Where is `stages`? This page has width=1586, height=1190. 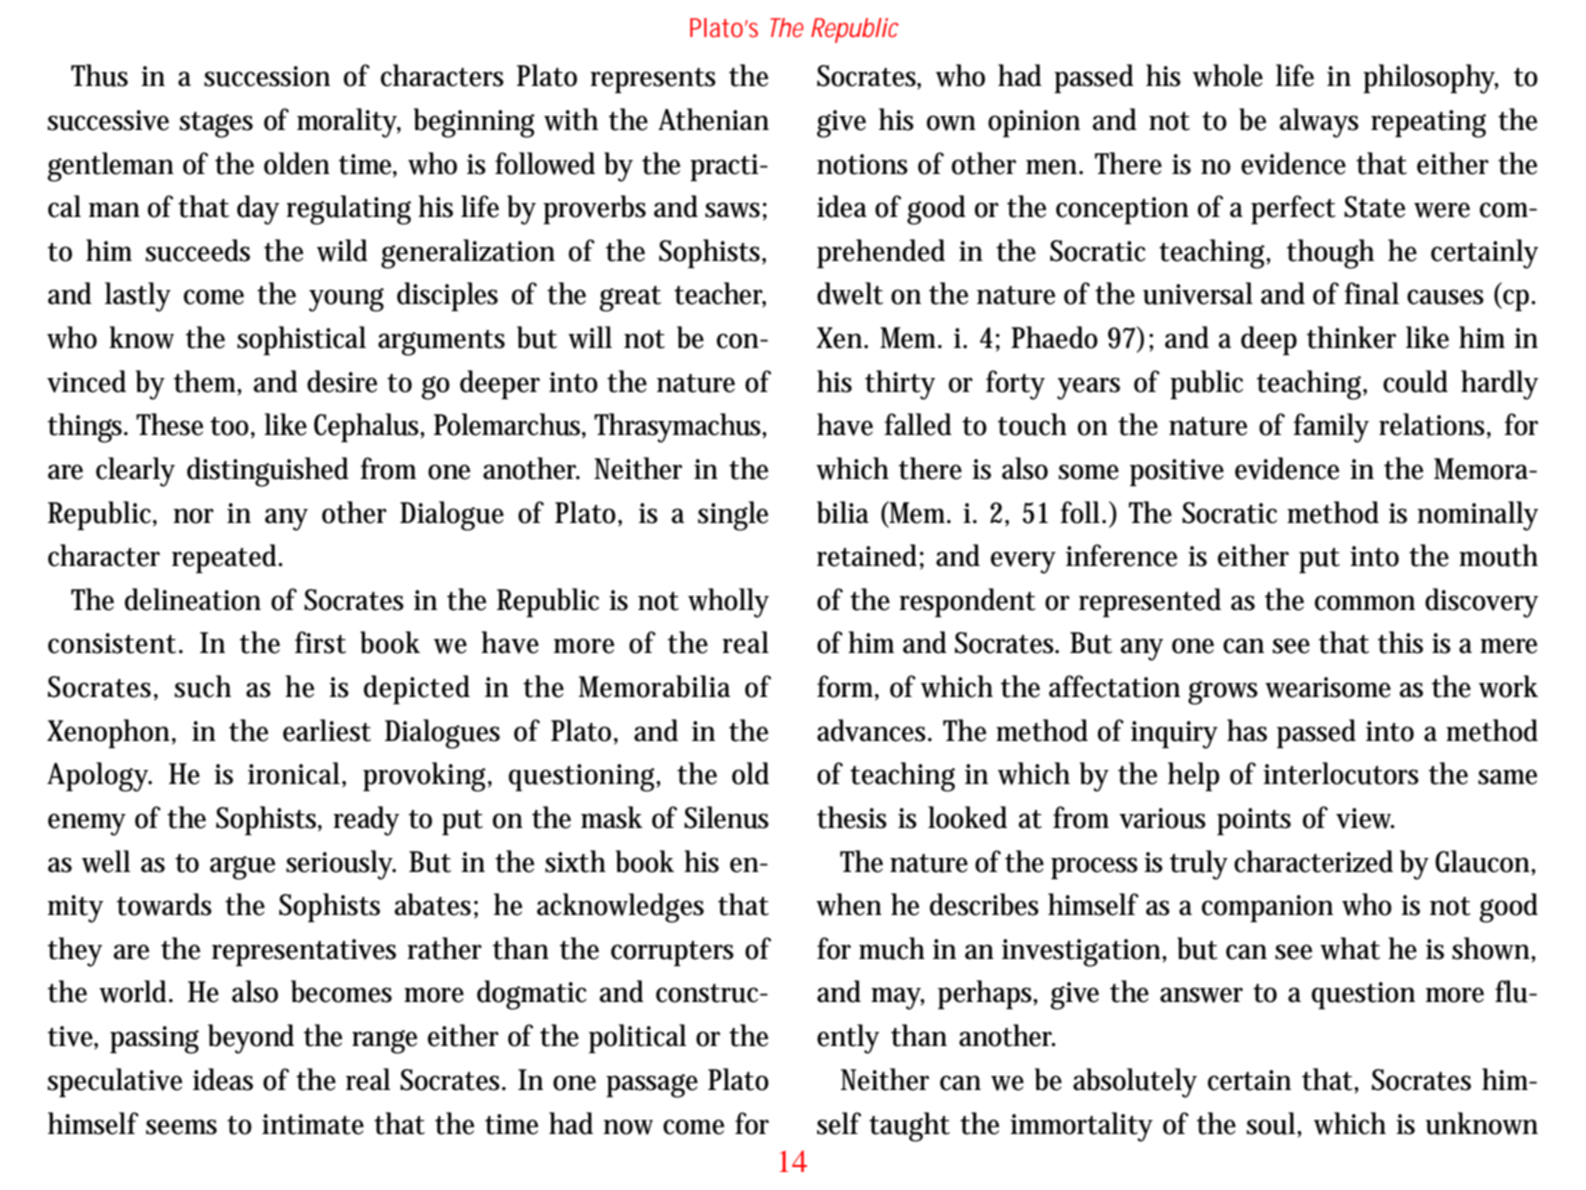
stages is located at coordinates (216, 125).
